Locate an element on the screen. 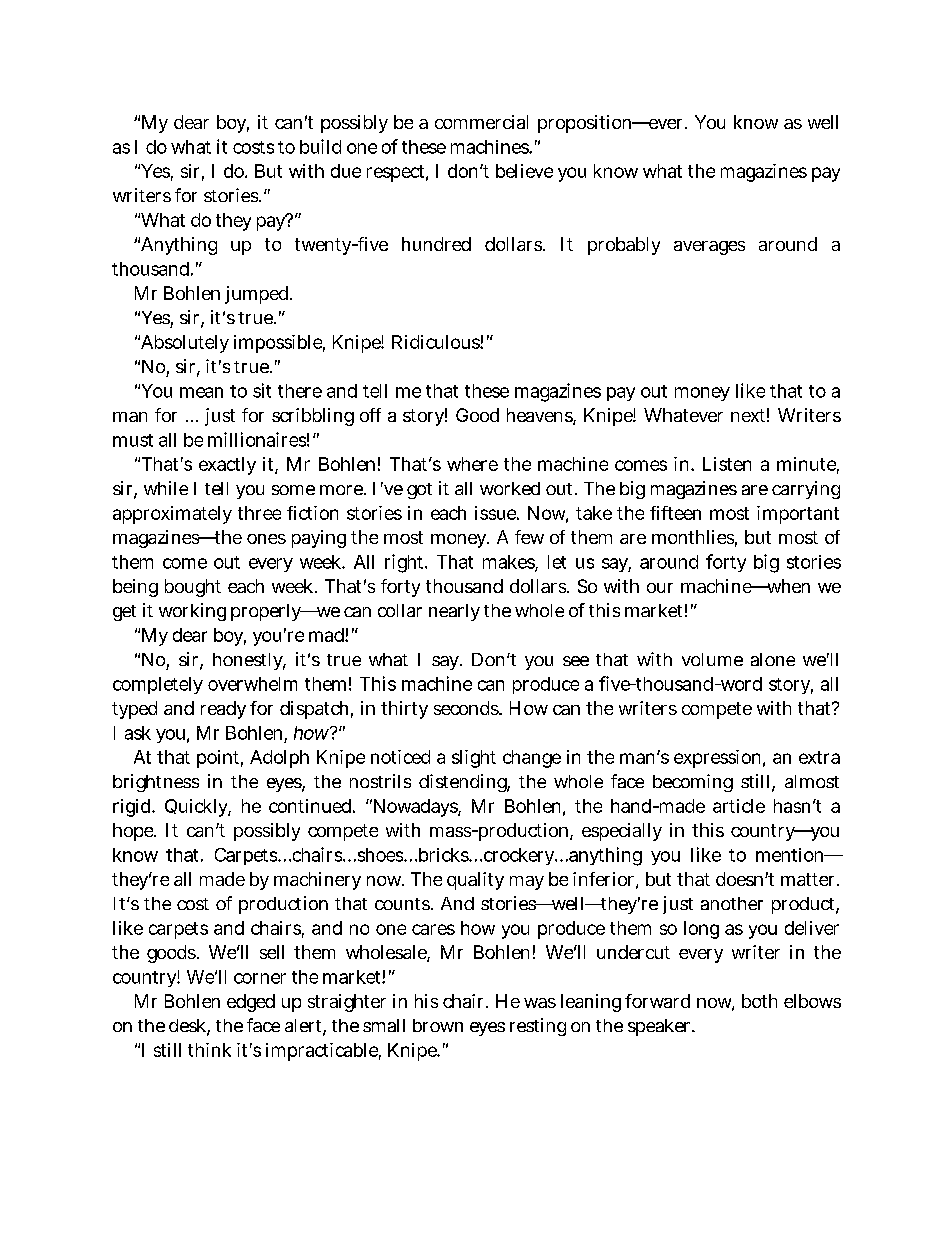  nearly is located at coordinates (454, 612).
